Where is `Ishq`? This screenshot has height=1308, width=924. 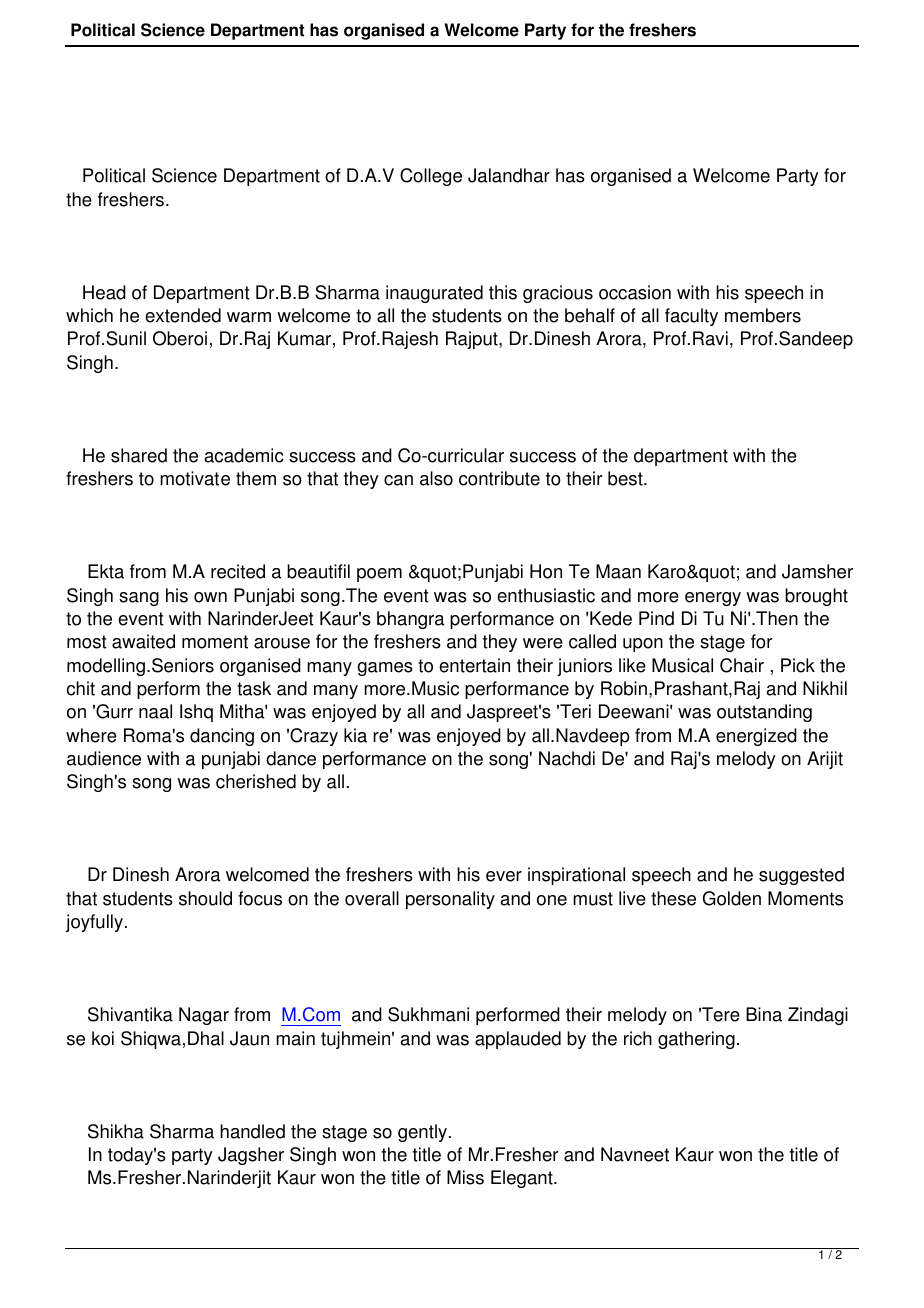
Ishq is located at coordinates (196, 713).
